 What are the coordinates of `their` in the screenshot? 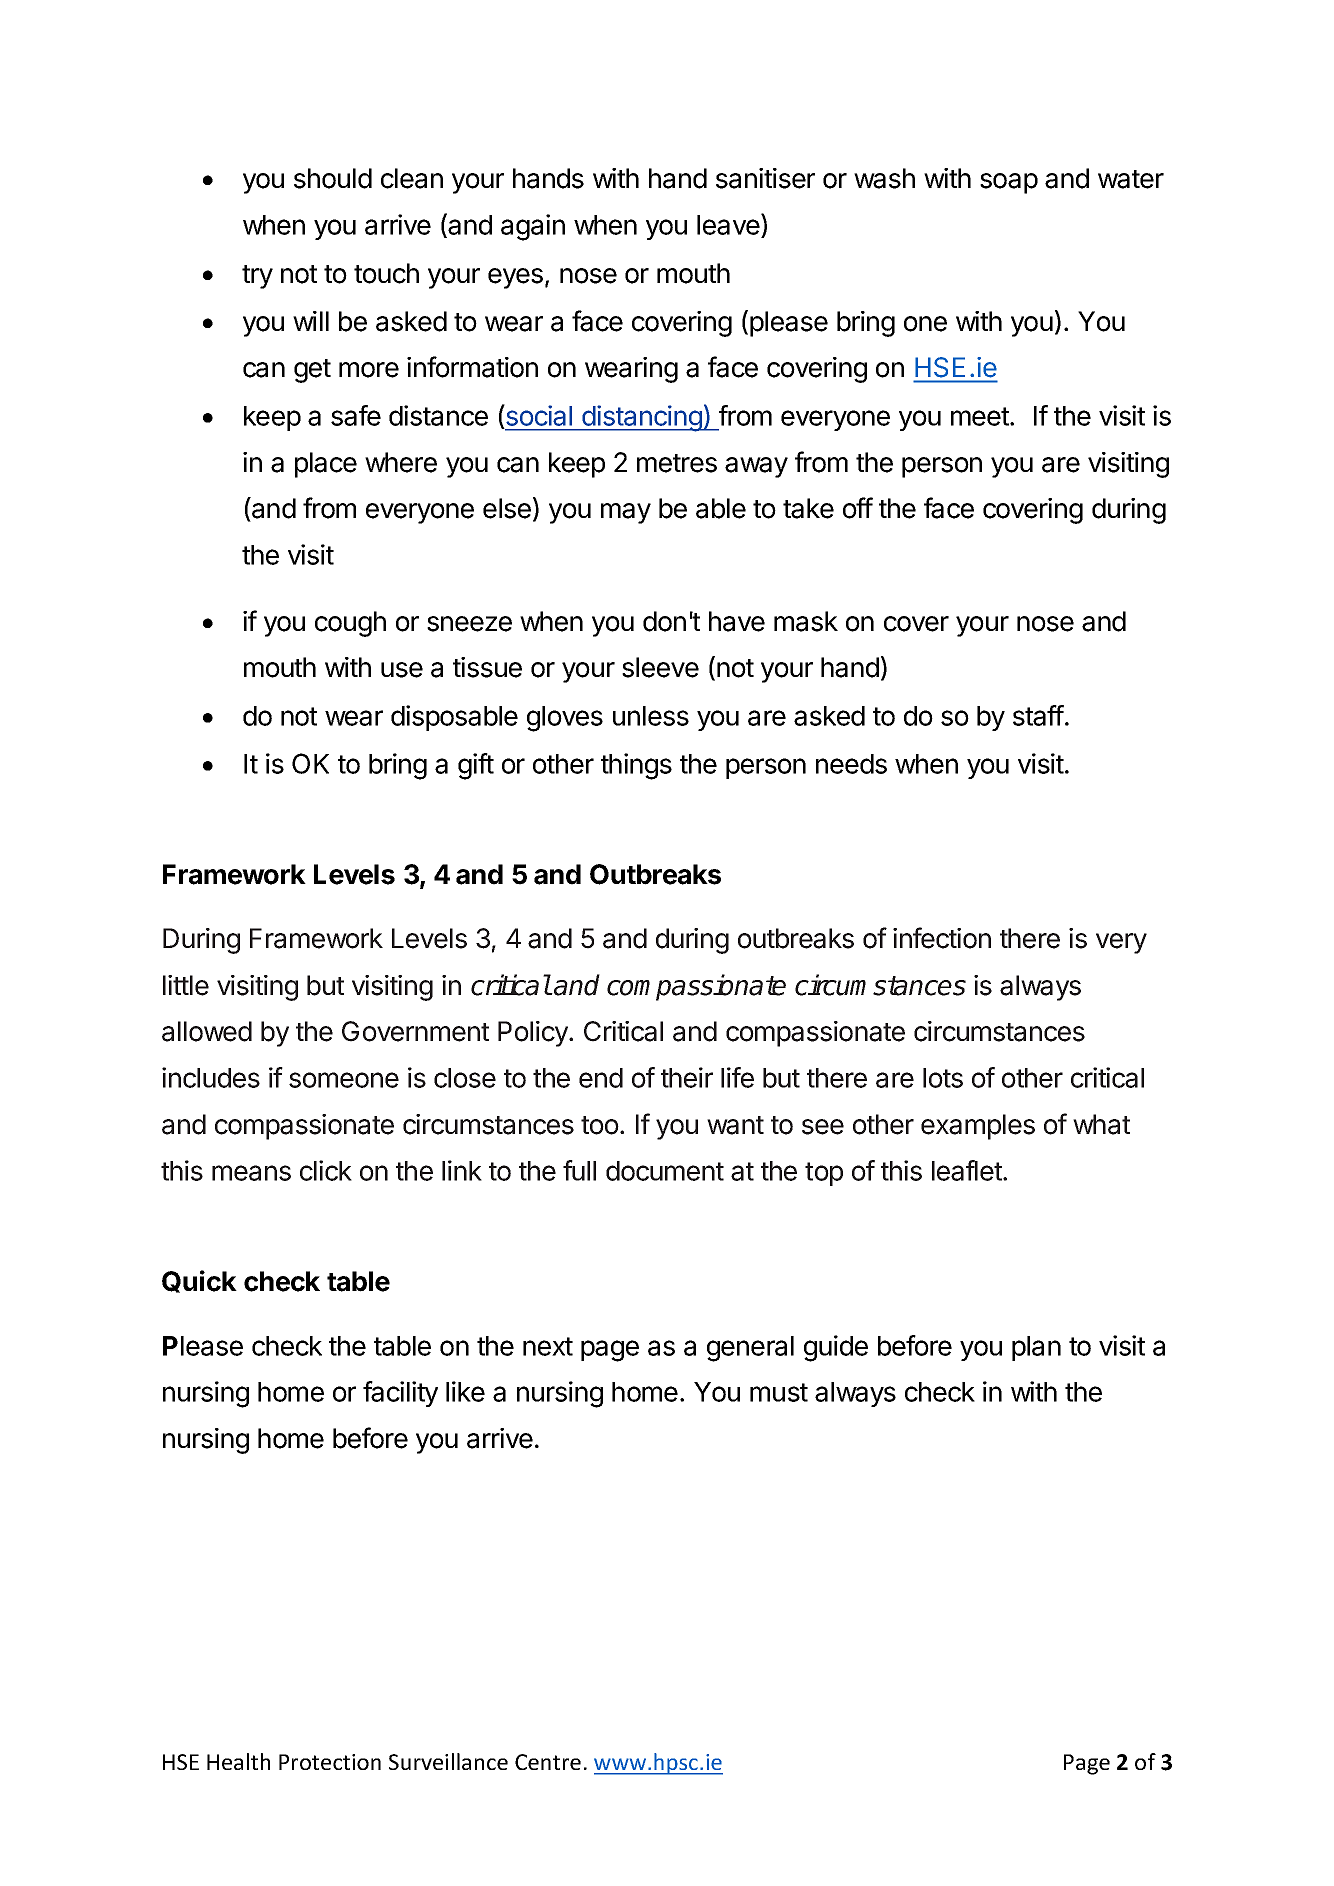 It's located at (687, 1077).
